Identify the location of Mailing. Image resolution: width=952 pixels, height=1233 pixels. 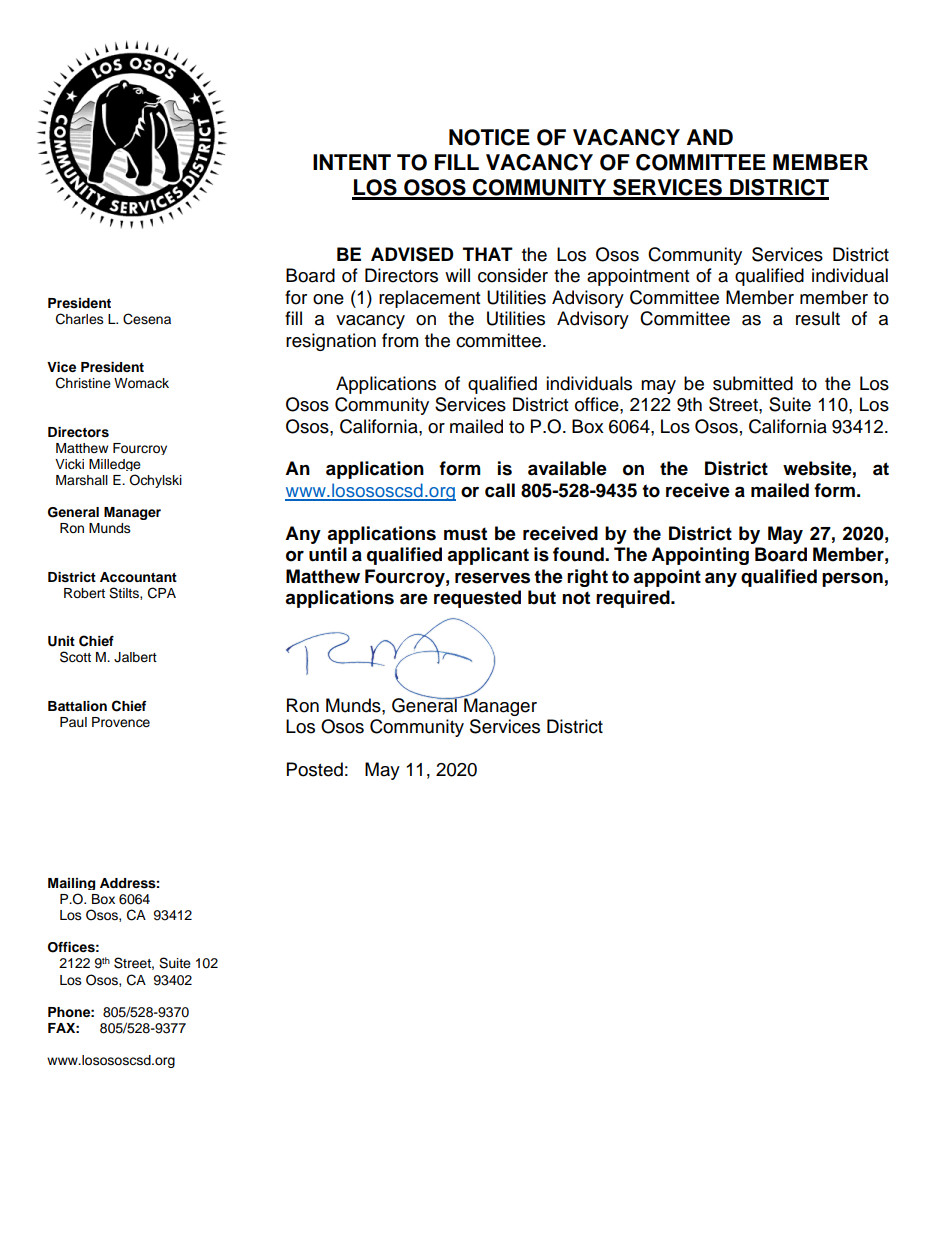
(71, 884).
